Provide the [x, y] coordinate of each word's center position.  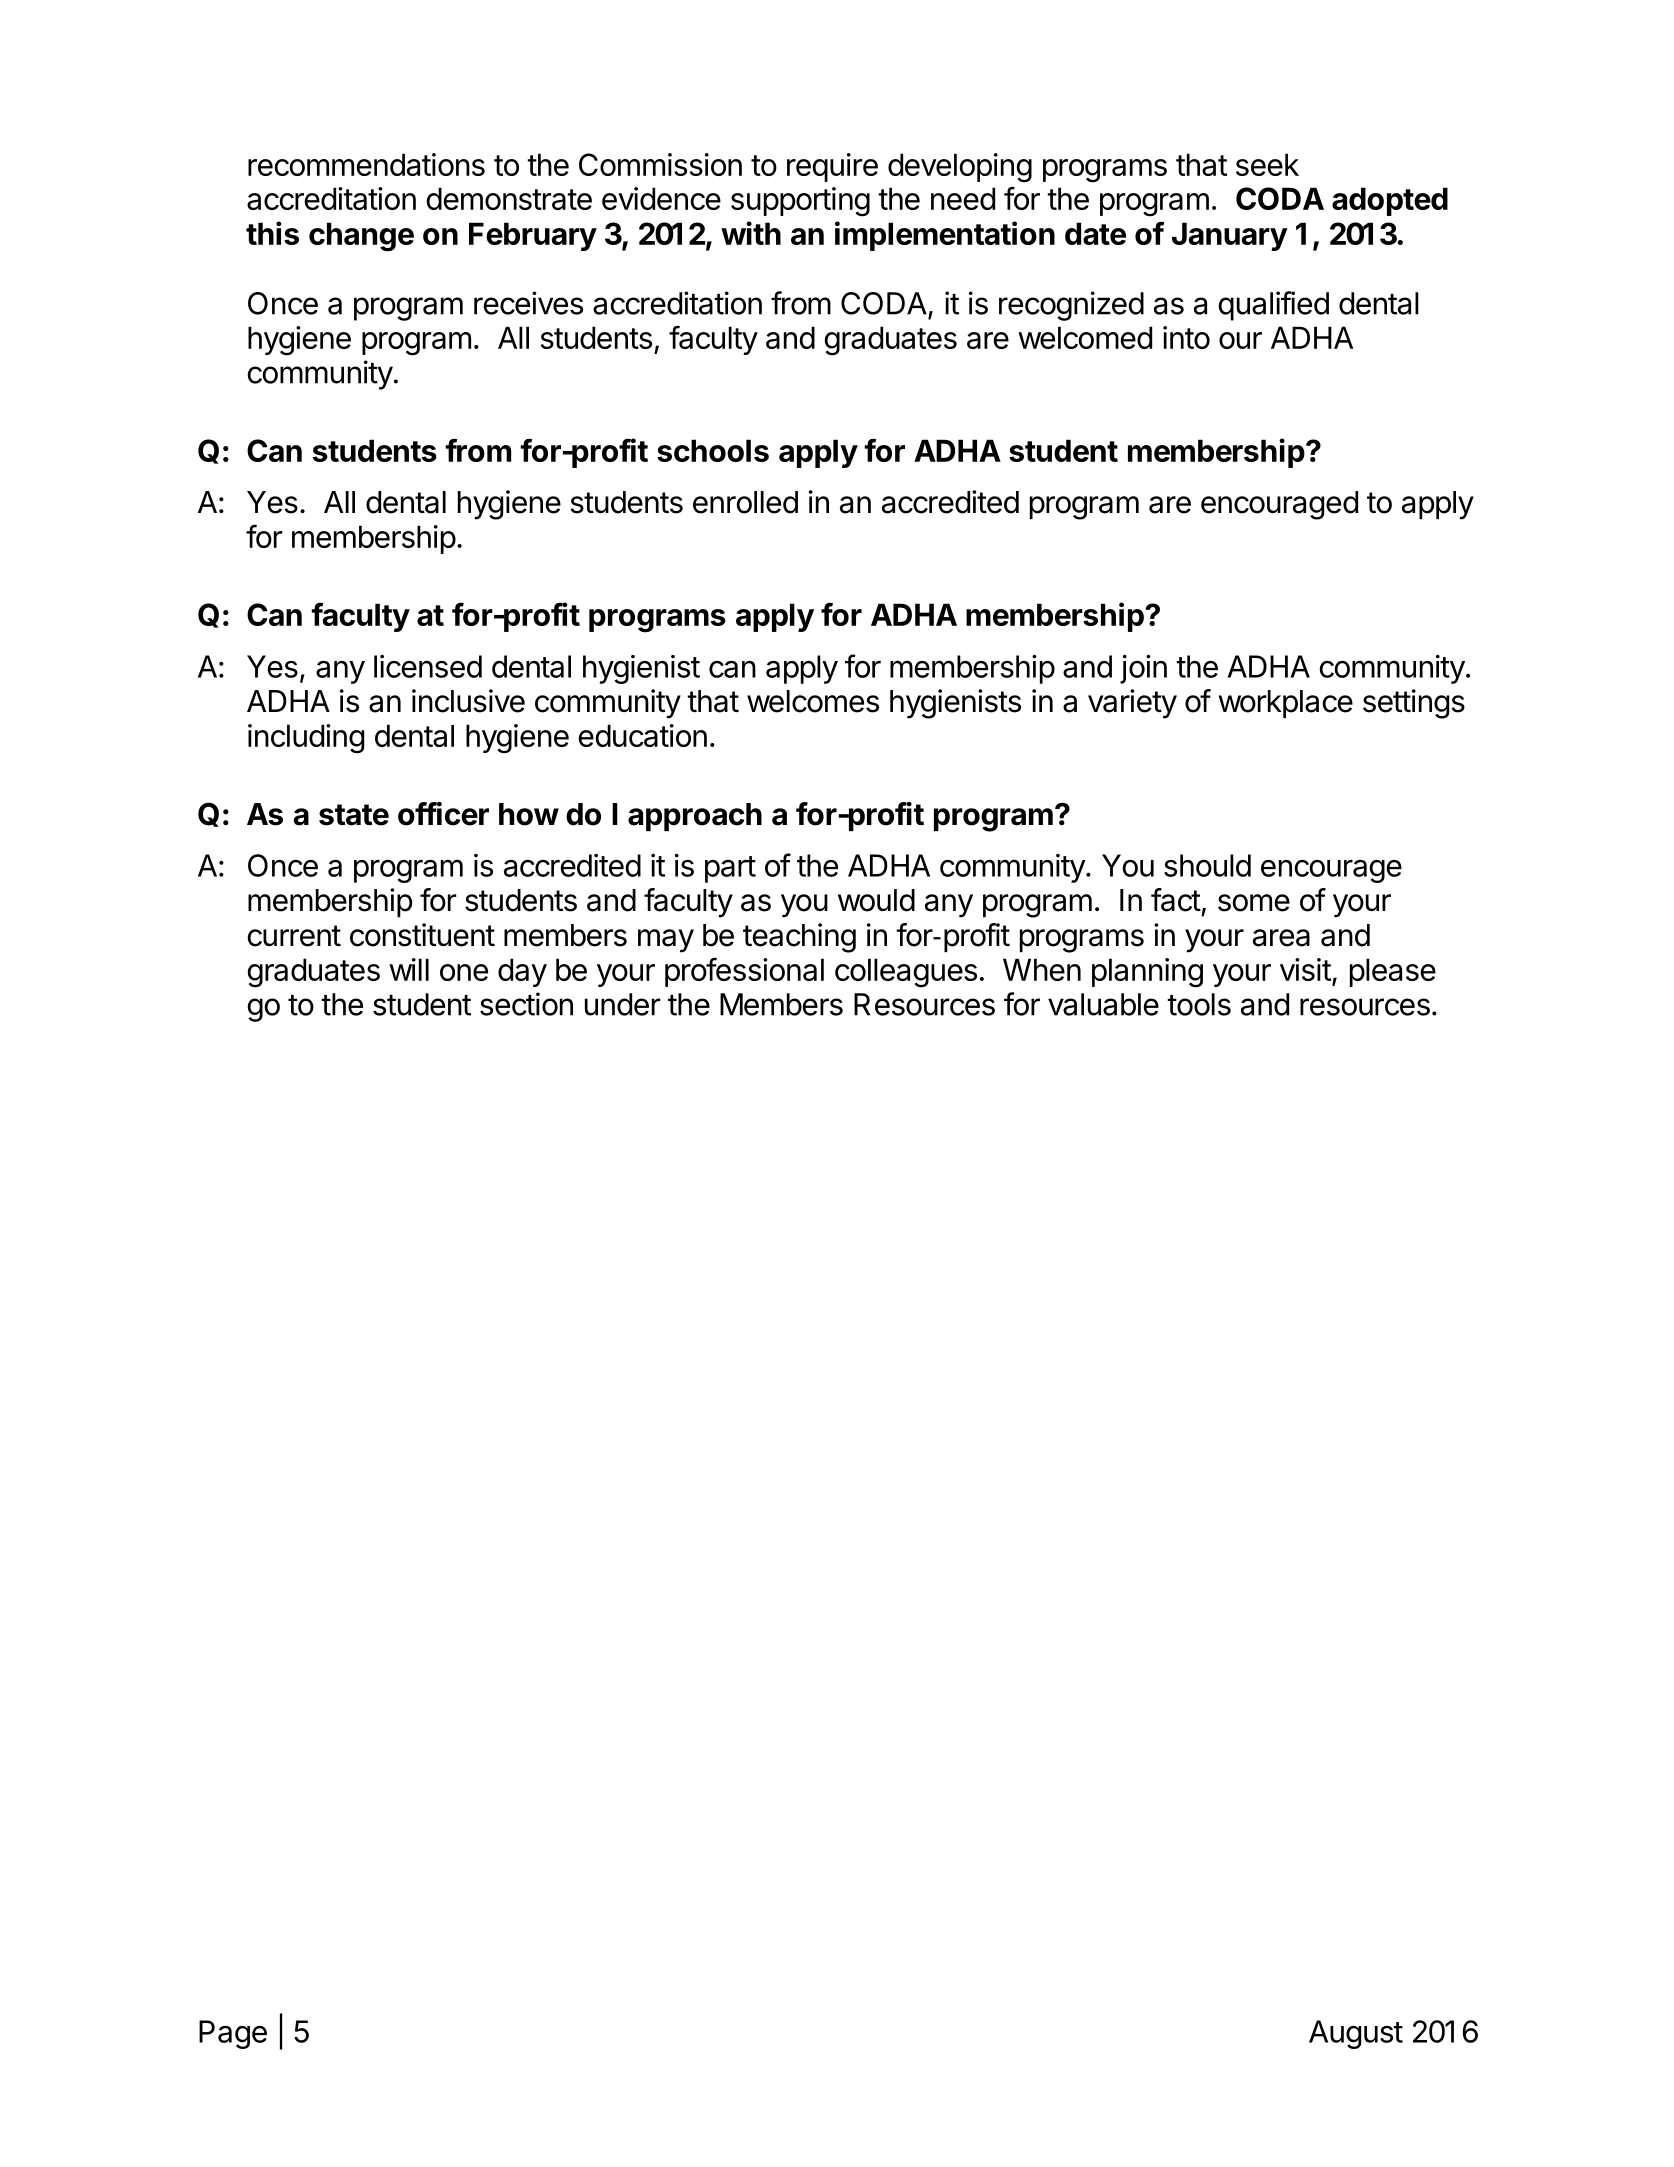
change [361, 237]
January [1230, 236]
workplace [1285, 704]
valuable [1103, 1004]
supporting [800, 202]
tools [1199, 1004]
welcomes [813, 701]
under [622, 1004]
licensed [428, 666]
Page [233, 2034]
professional [744, 972]
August [1356, 2034]
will [409, 969]
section [526, 1004]
